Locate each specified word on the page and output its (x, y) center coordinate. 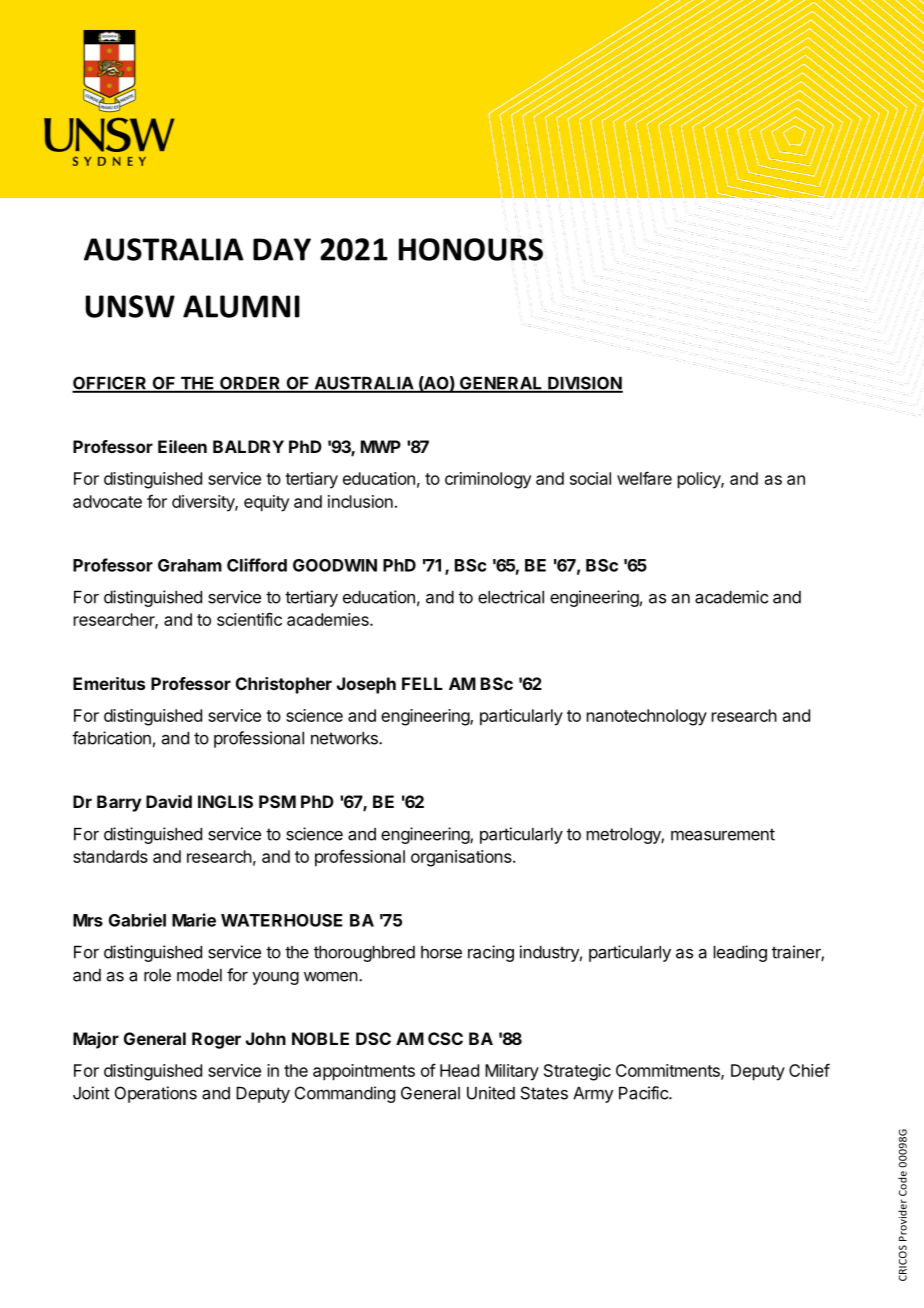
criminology (488, 480)
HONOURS (471, 249)
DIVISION (584, 384)
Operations (156, 1094)
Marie (194, 920)
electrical (511, 597)
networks (345, 738)
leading (740, 953)
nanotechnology (647, 717)
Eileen (182, 446)
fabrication (111, 738)
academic (731, 597)
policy (700, 480)
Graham (190, 565)
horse (441, 952)
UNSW (130, 306)
